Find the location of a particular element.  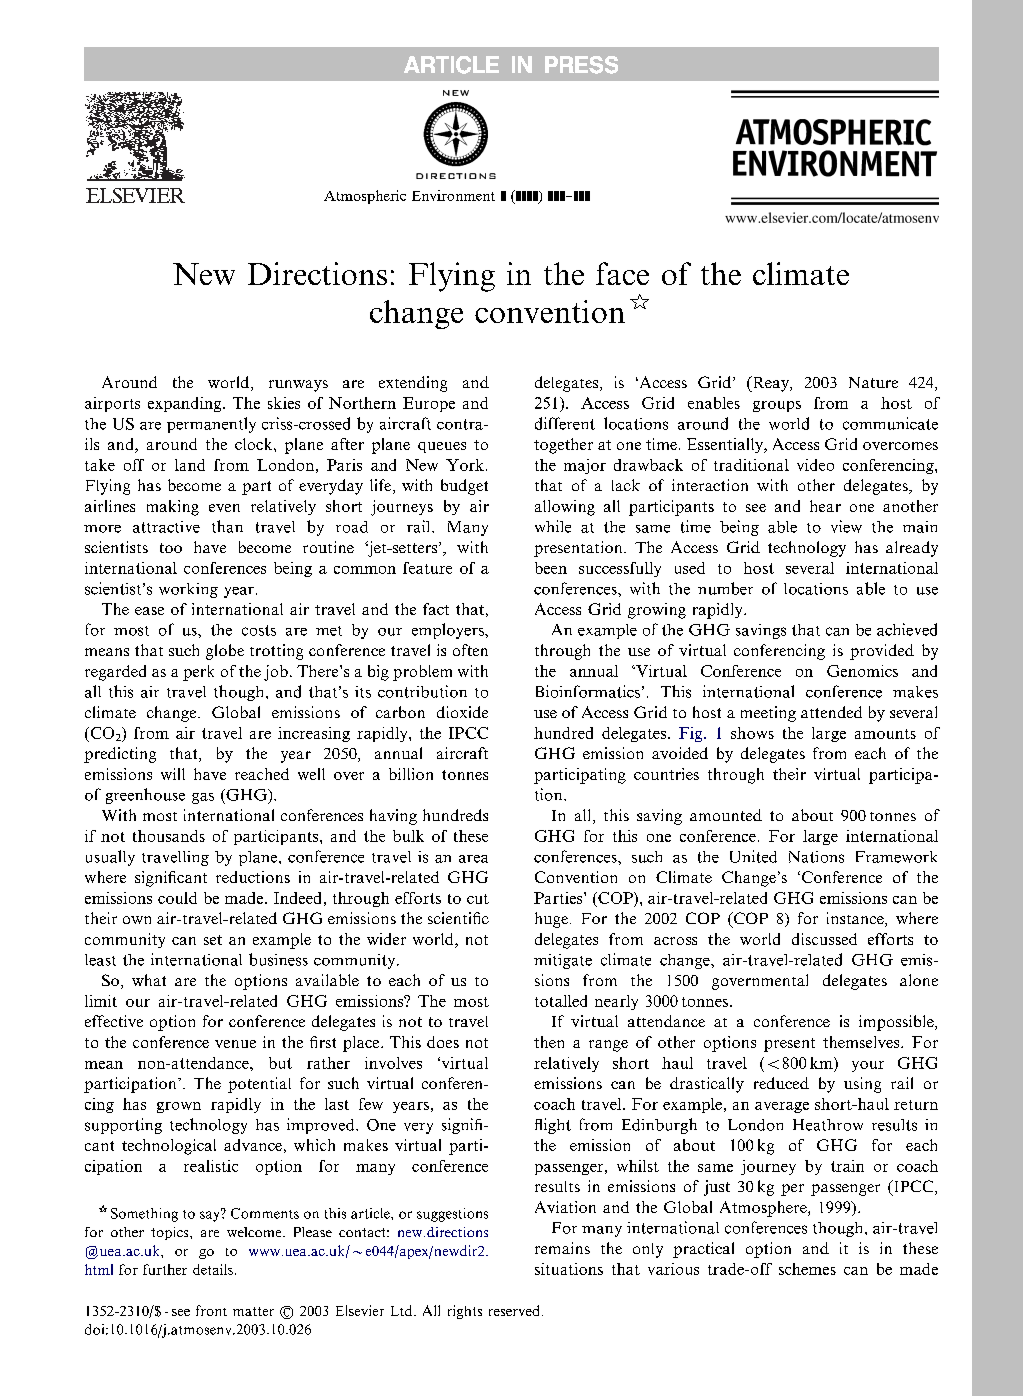

schemes is located at coordinates (807, 1269).
